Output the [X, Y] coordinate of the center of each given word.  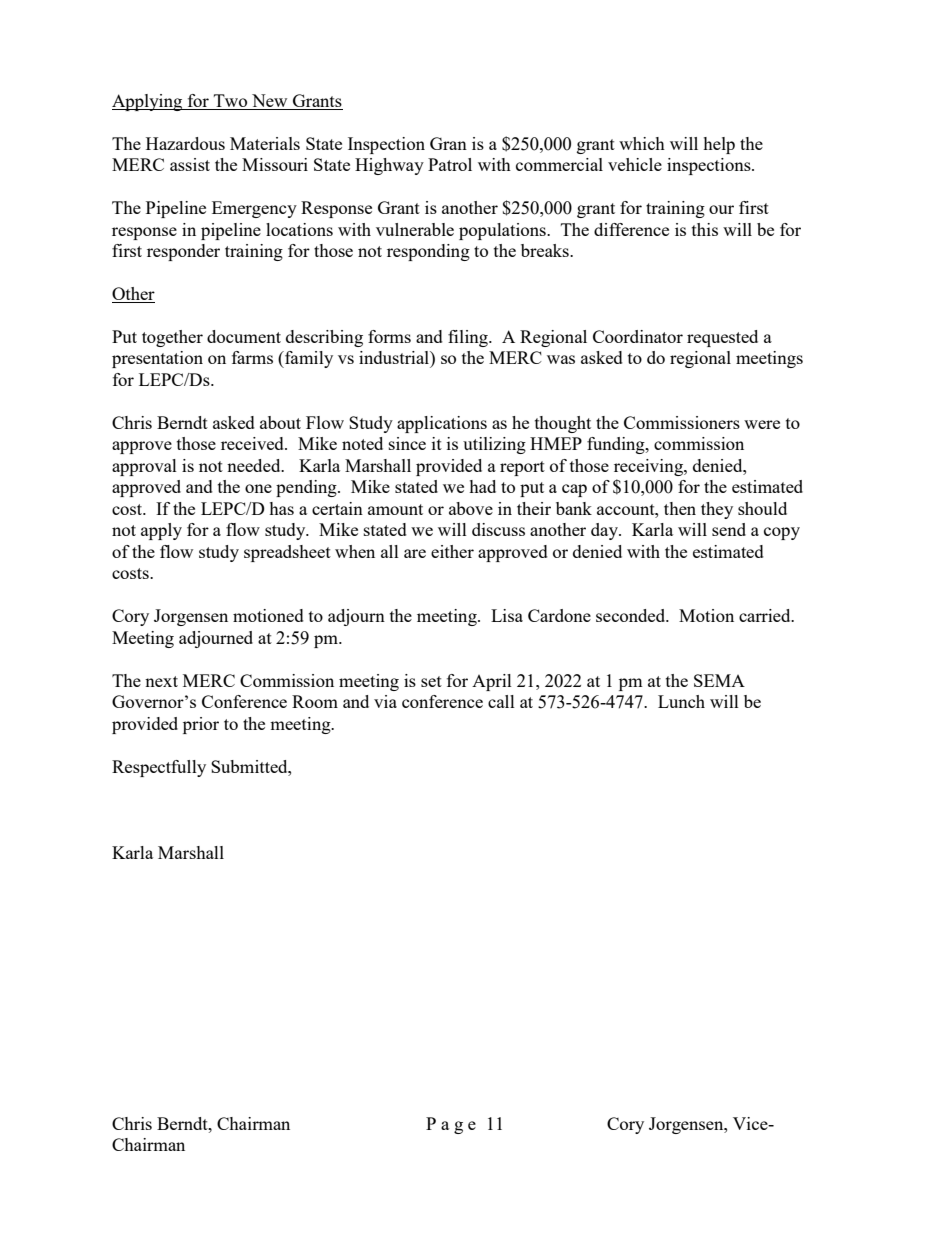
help [719, 145]
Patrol [450, 164]
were [762, 424]
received [253, 443]
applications [442, 424]
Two [230, 100]
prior [201, 725]
